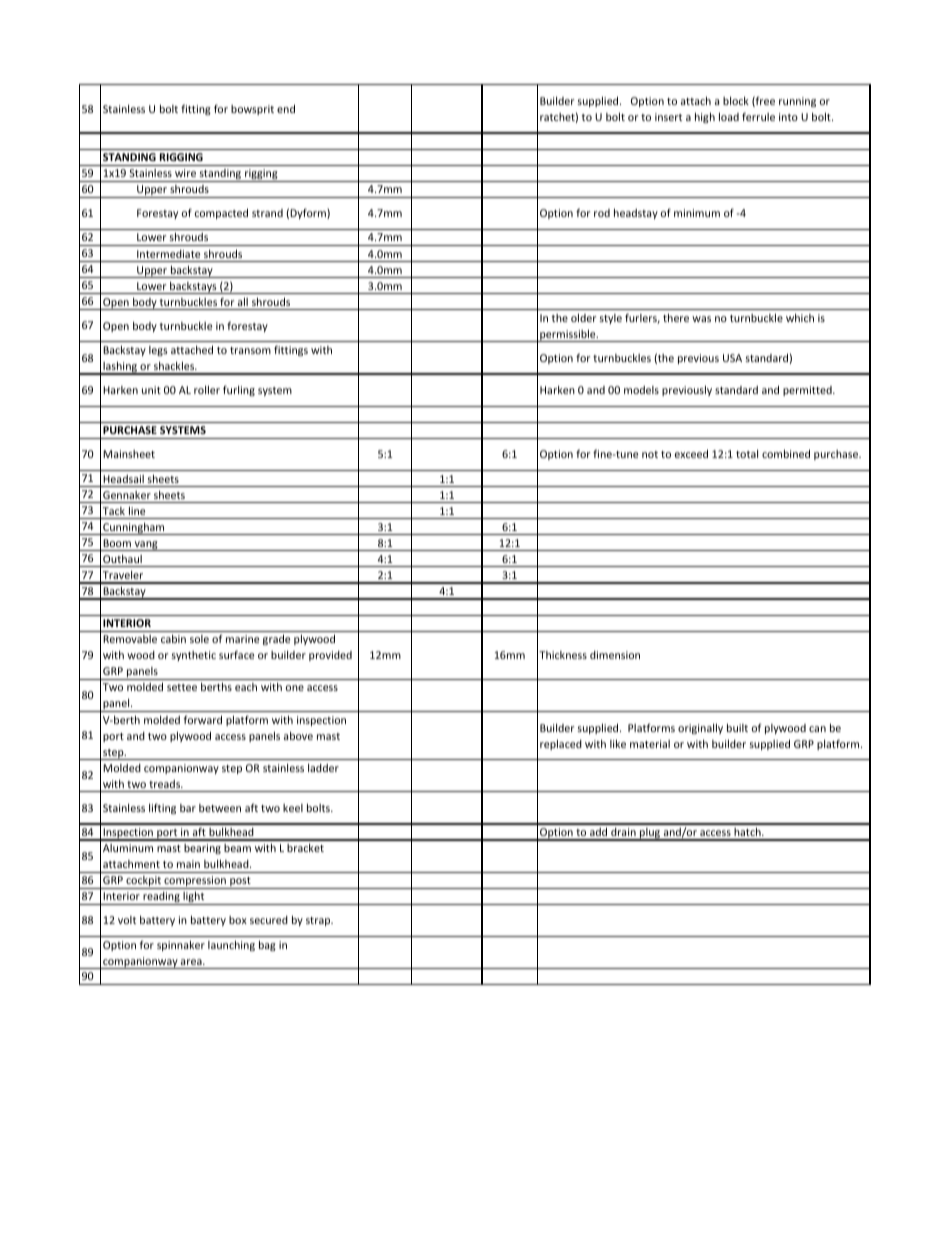 This screenshot has height=1233, width=952. Describe the element at coordinates (729, 116) in the screenshot. I see `load` at that location.
